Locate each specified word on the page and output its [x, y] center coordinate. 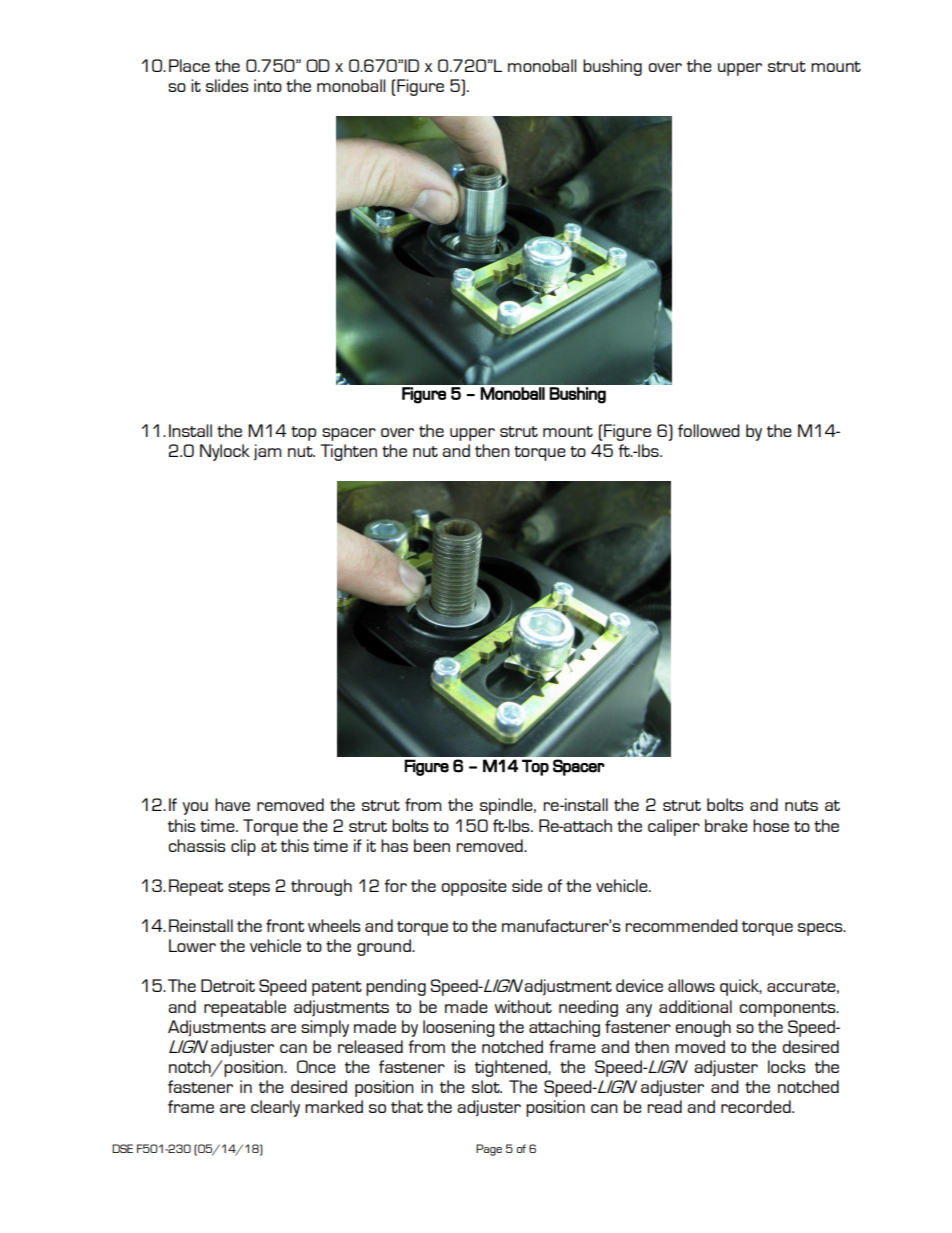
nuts [801, 805]
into [268, 85]
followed [708, 430]
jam [267, 452]
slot [487, 1086]
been [432, 845]
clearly [275, 1108]
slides [227, 85]
